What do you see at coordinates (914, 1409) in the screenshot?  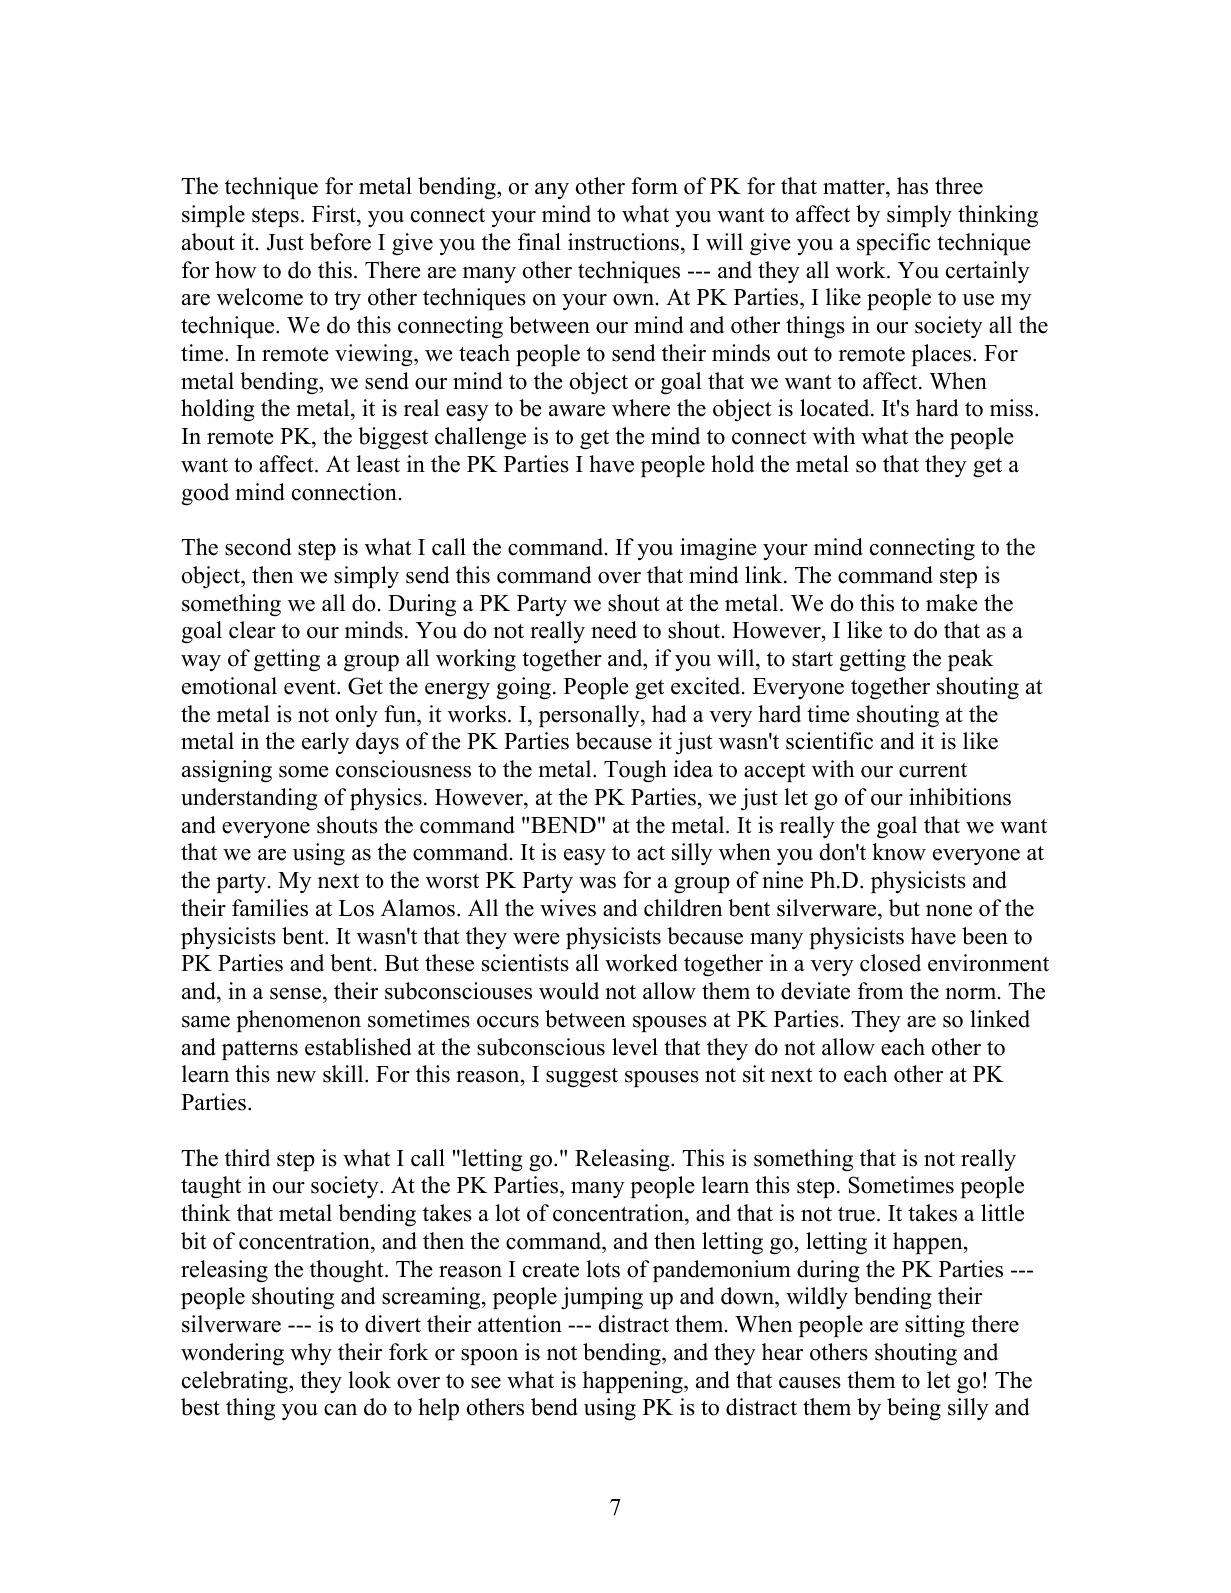 I see `being` at bounding box center [914, 1409].
